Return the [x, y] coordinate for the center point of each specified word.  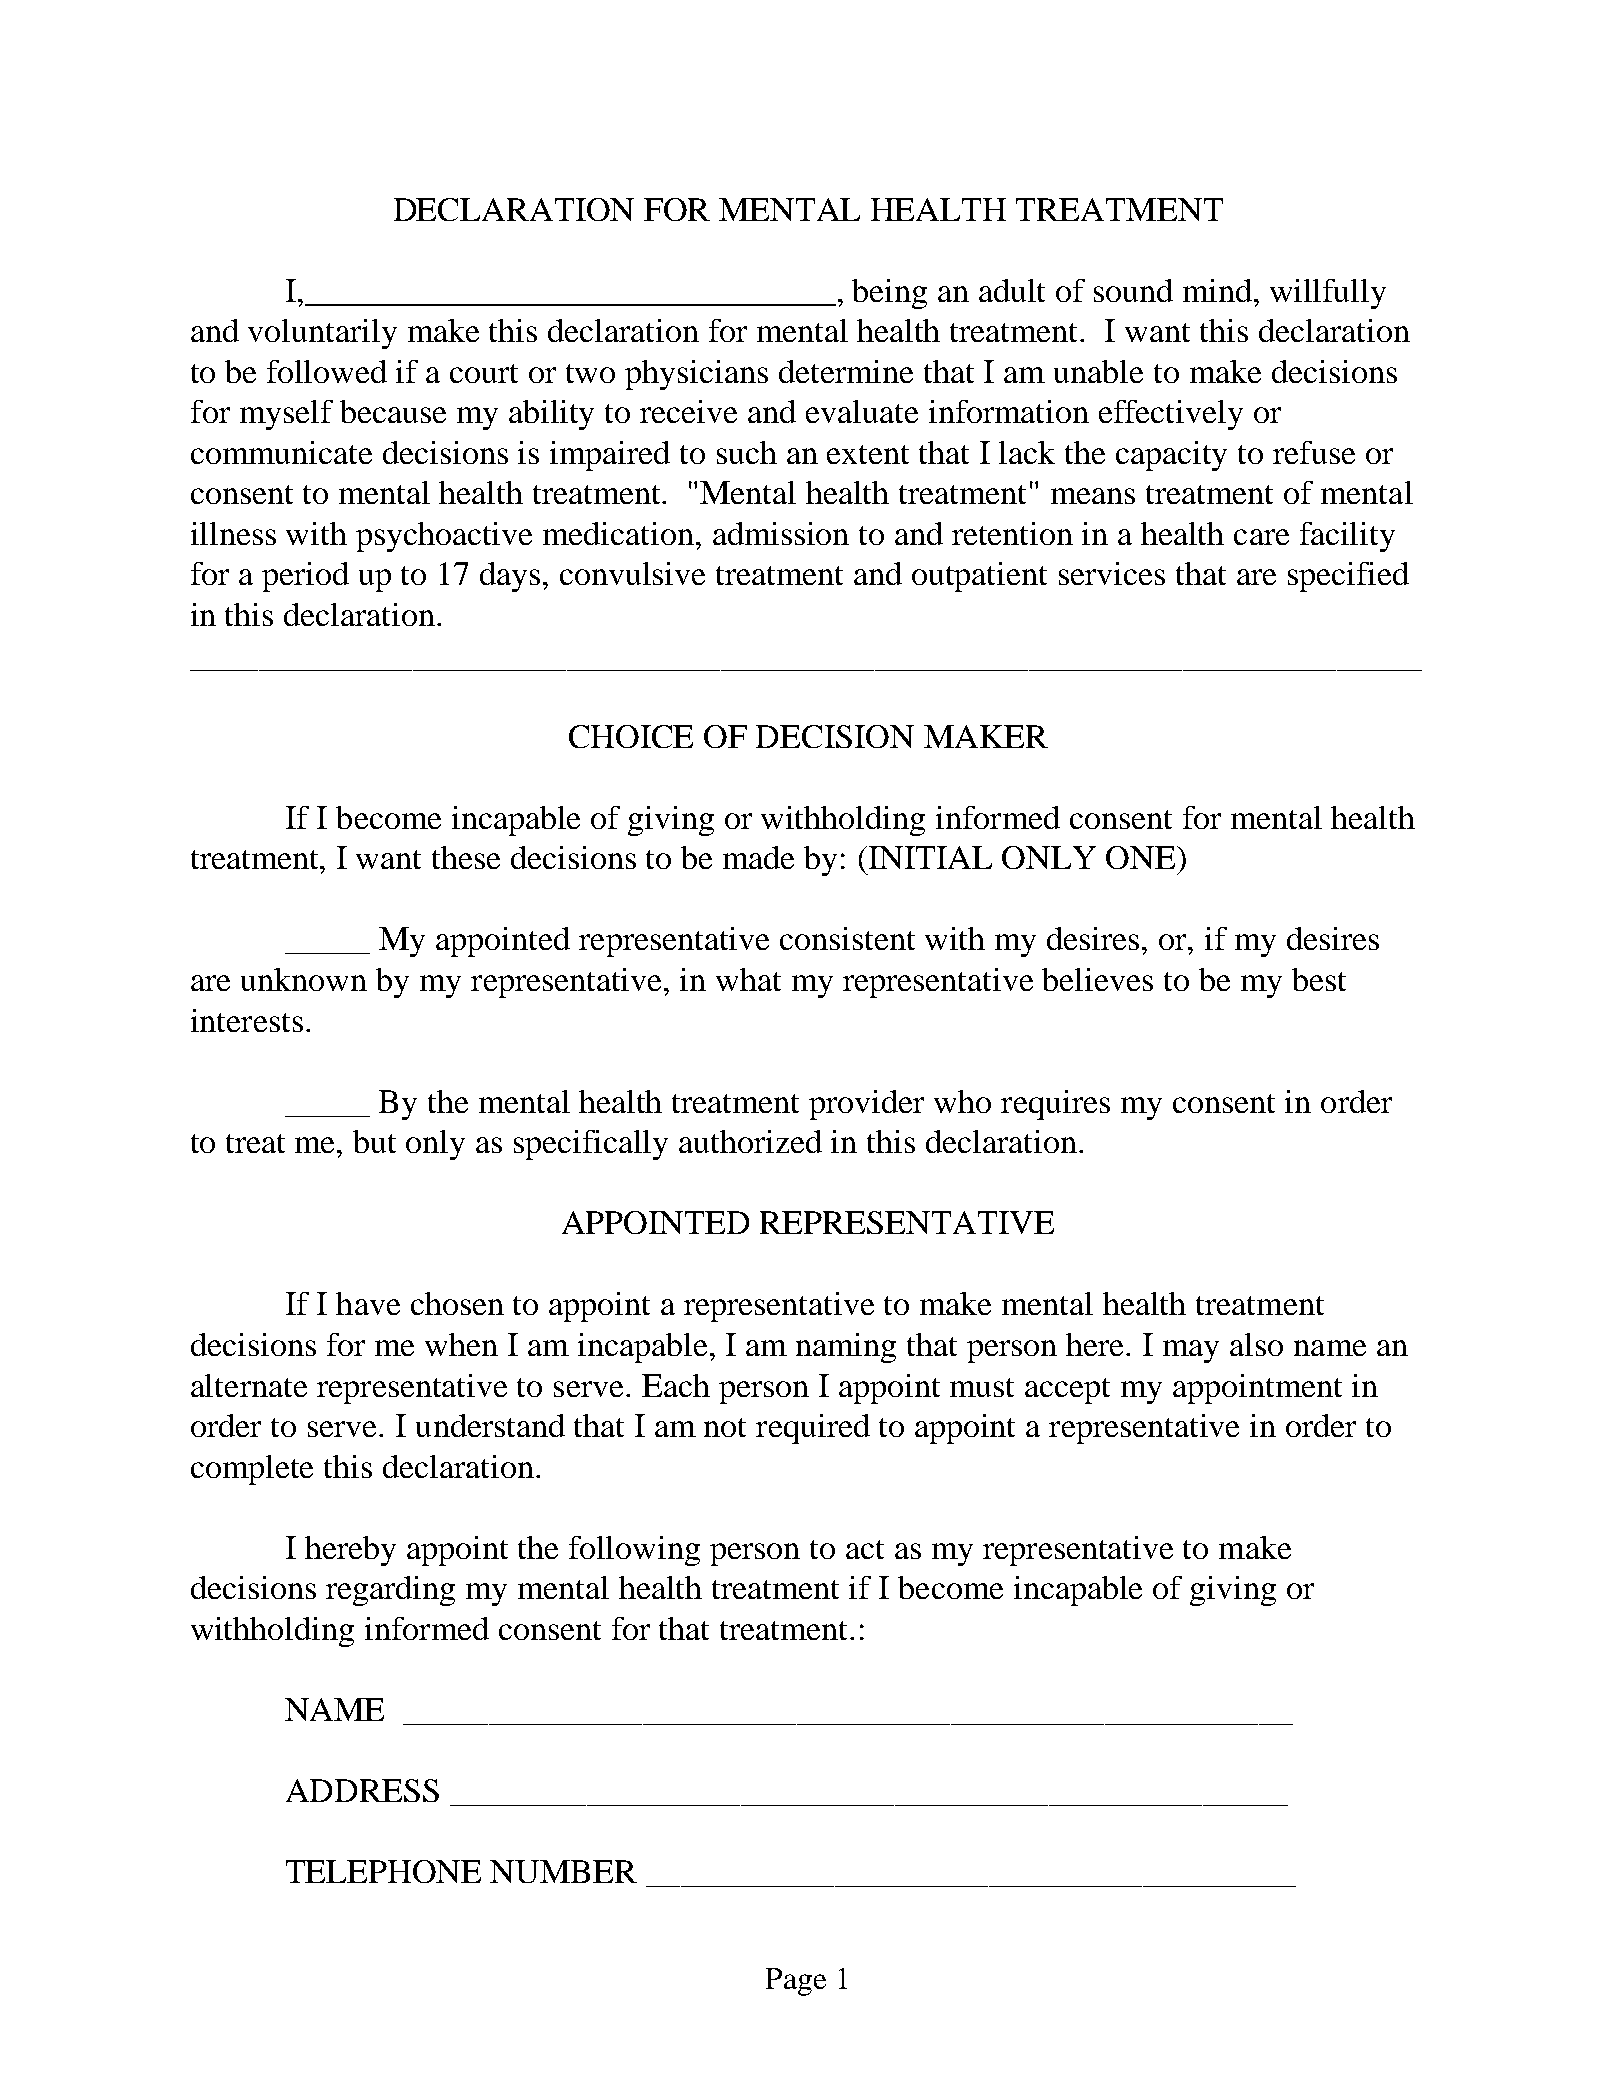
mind [1219, 290]
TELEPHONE [383, 1871]
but [374, 1141]
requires [1055, 1105]
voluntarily [322, 334]
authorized [750, 1141]
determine [846, 371]
